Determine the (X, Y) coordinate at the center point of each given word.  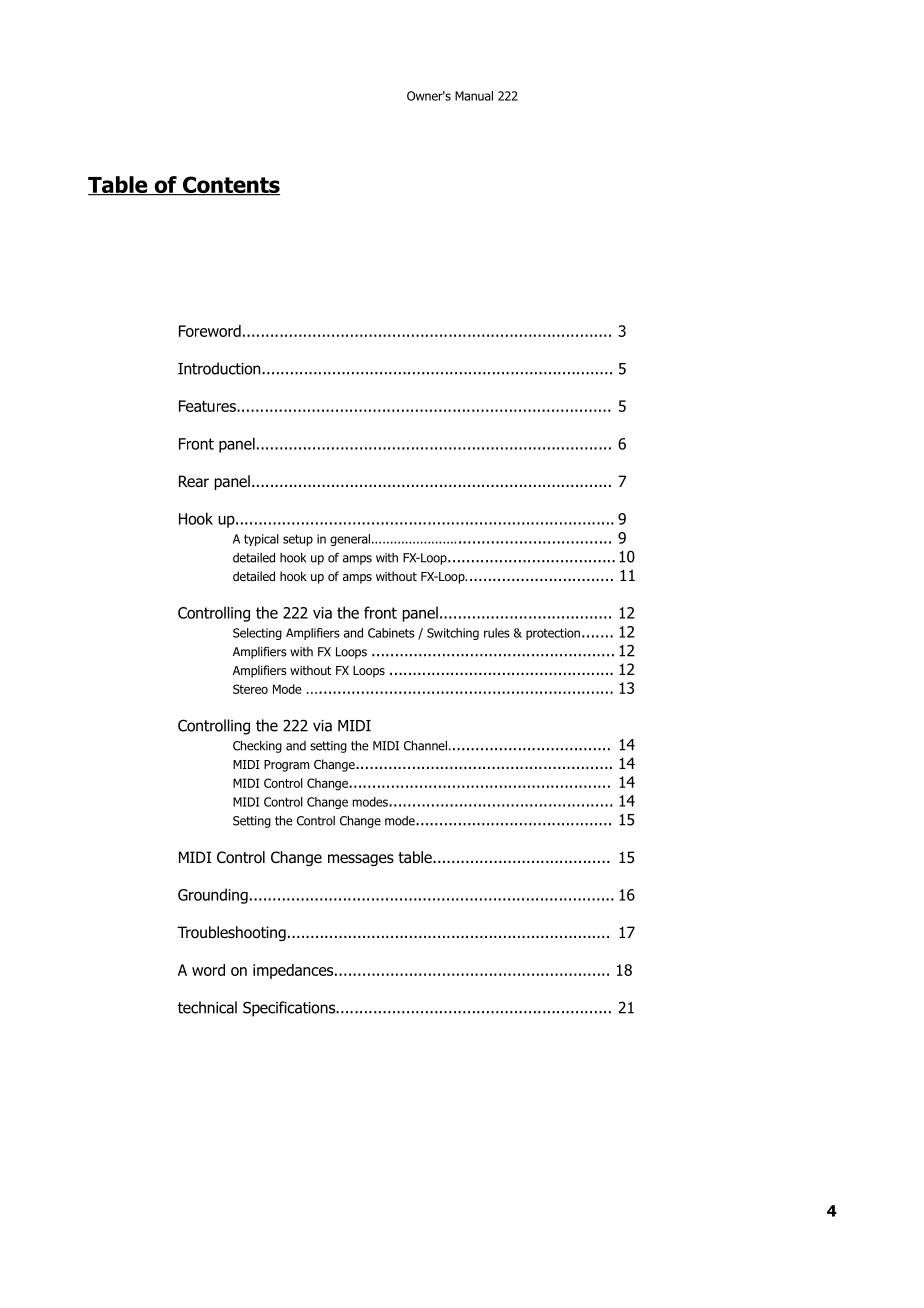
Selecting (257, 634)
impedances (294, 971)
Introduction (220, 368)
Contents (230, 186)
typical (261, 540)
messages (361, 860)
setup (298, 540)
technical (207, 1007)
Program (286, 766)
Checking (257, 747)
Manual (474, 96)
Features (208, 406)
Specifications (290, 1009)
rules (497, 633)
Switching (453, 634)
